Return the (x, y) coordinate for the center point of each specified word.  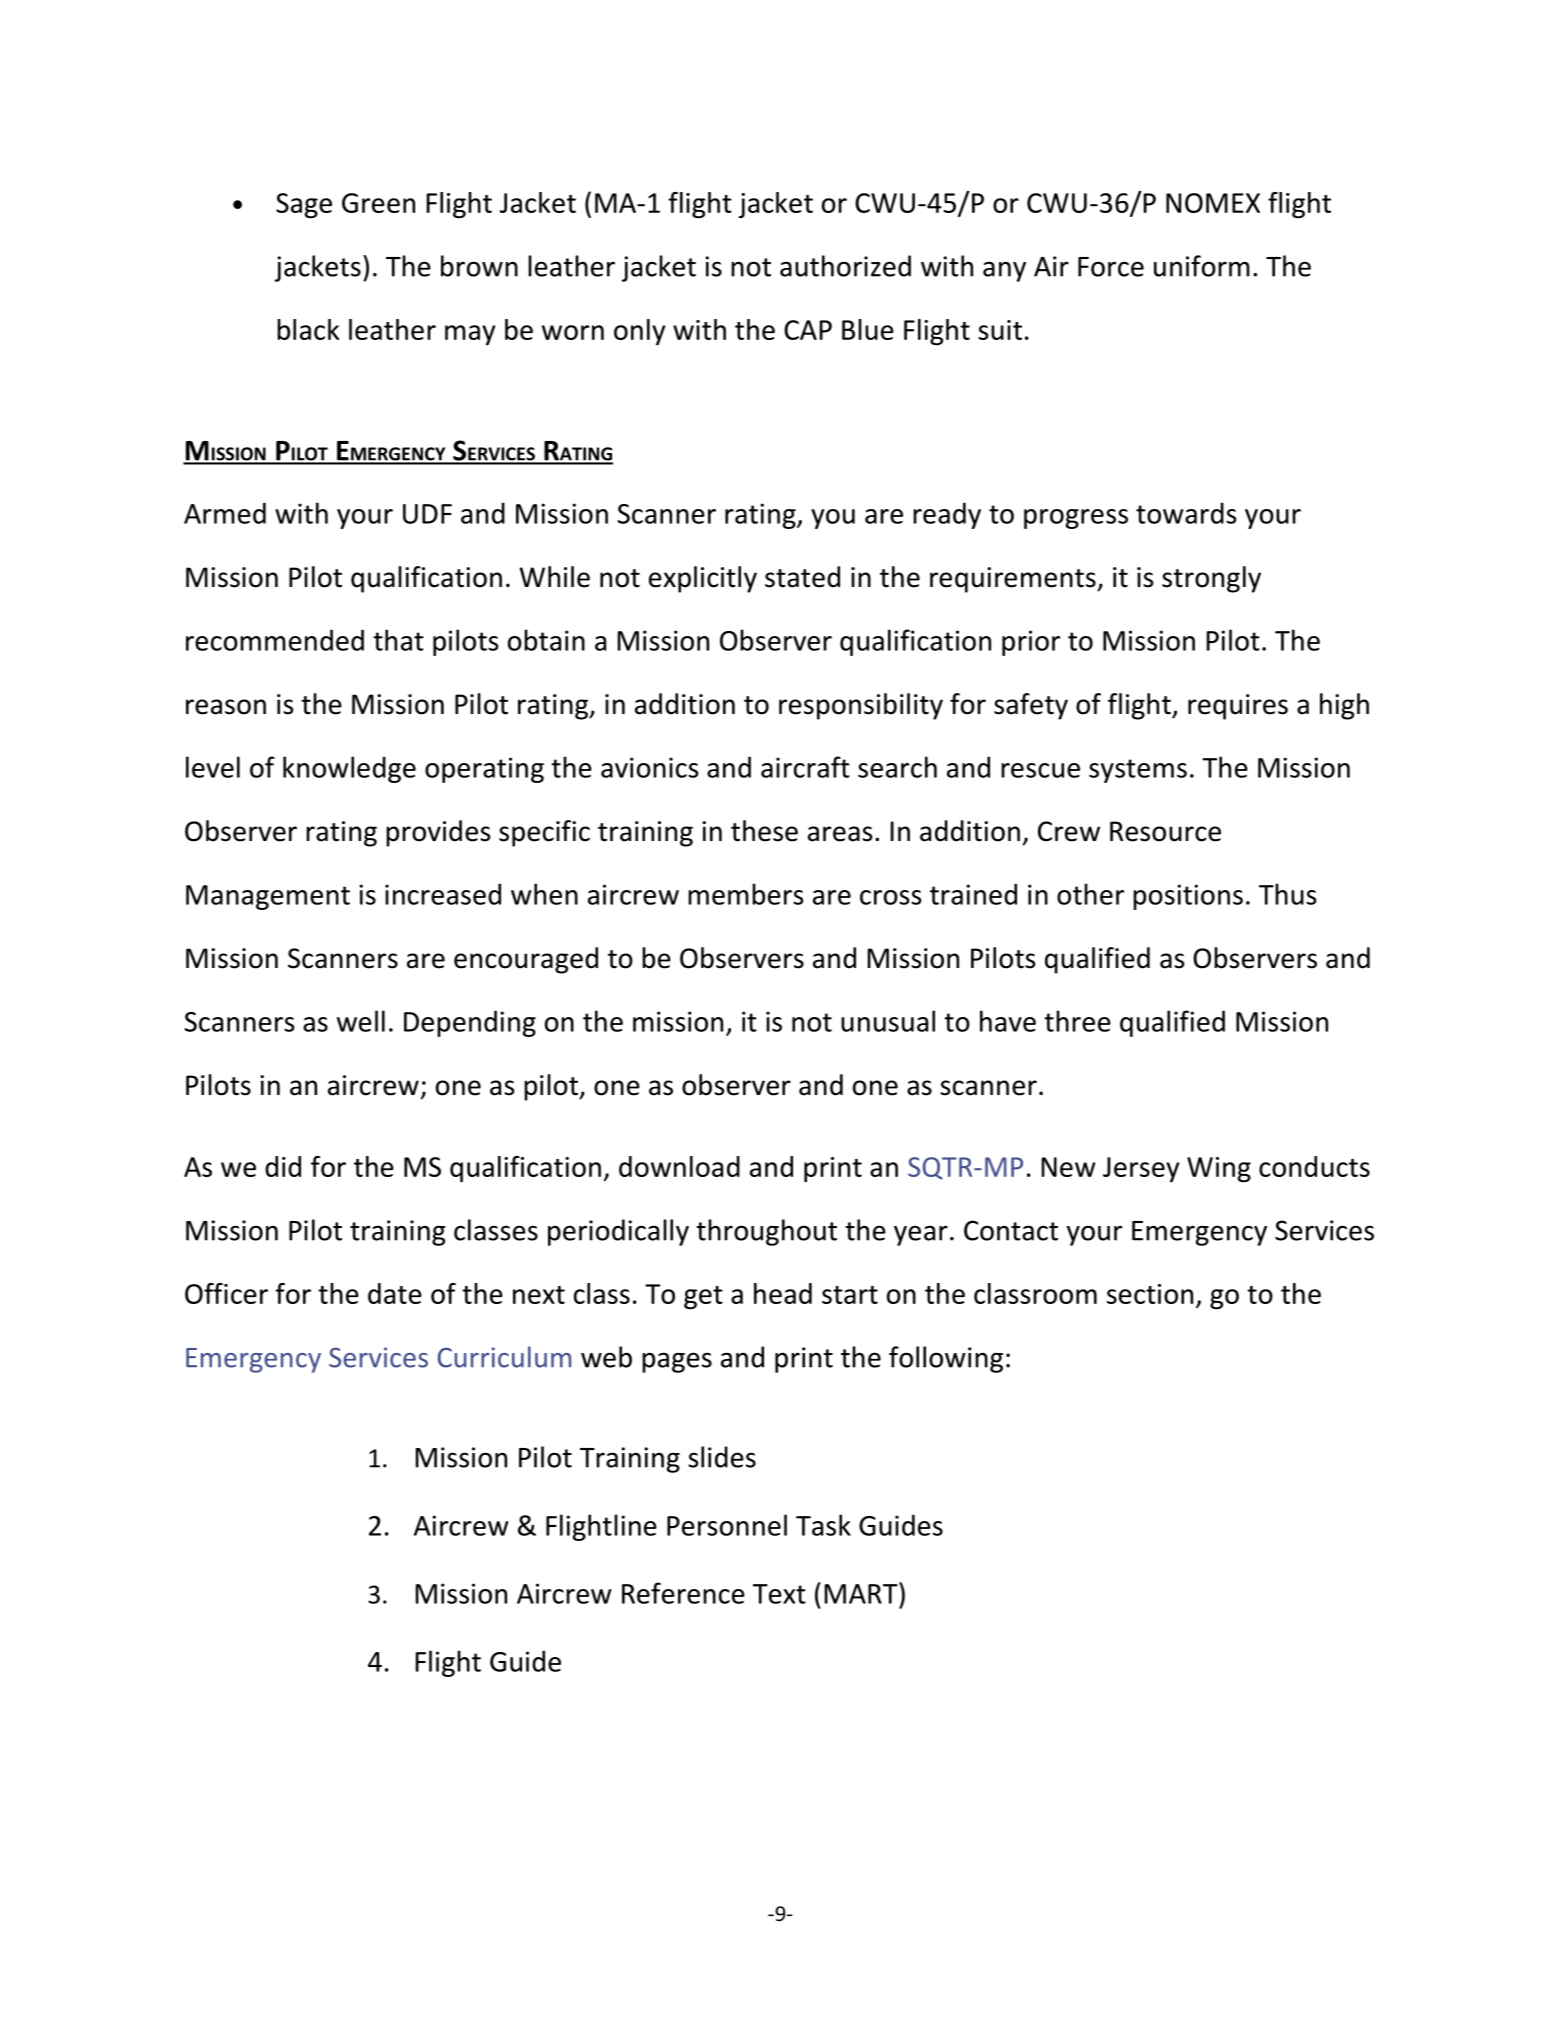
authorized (845, 266)
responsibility (861, 706)
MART (862, 1593)
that (398, 640)
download (679, 1166)
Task (823, 1525)
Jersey (1141, 1169)
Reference (683, 1593)
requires (1238, 707)
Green (378, 203)
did (283, 1166)
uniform (1202, 266)
